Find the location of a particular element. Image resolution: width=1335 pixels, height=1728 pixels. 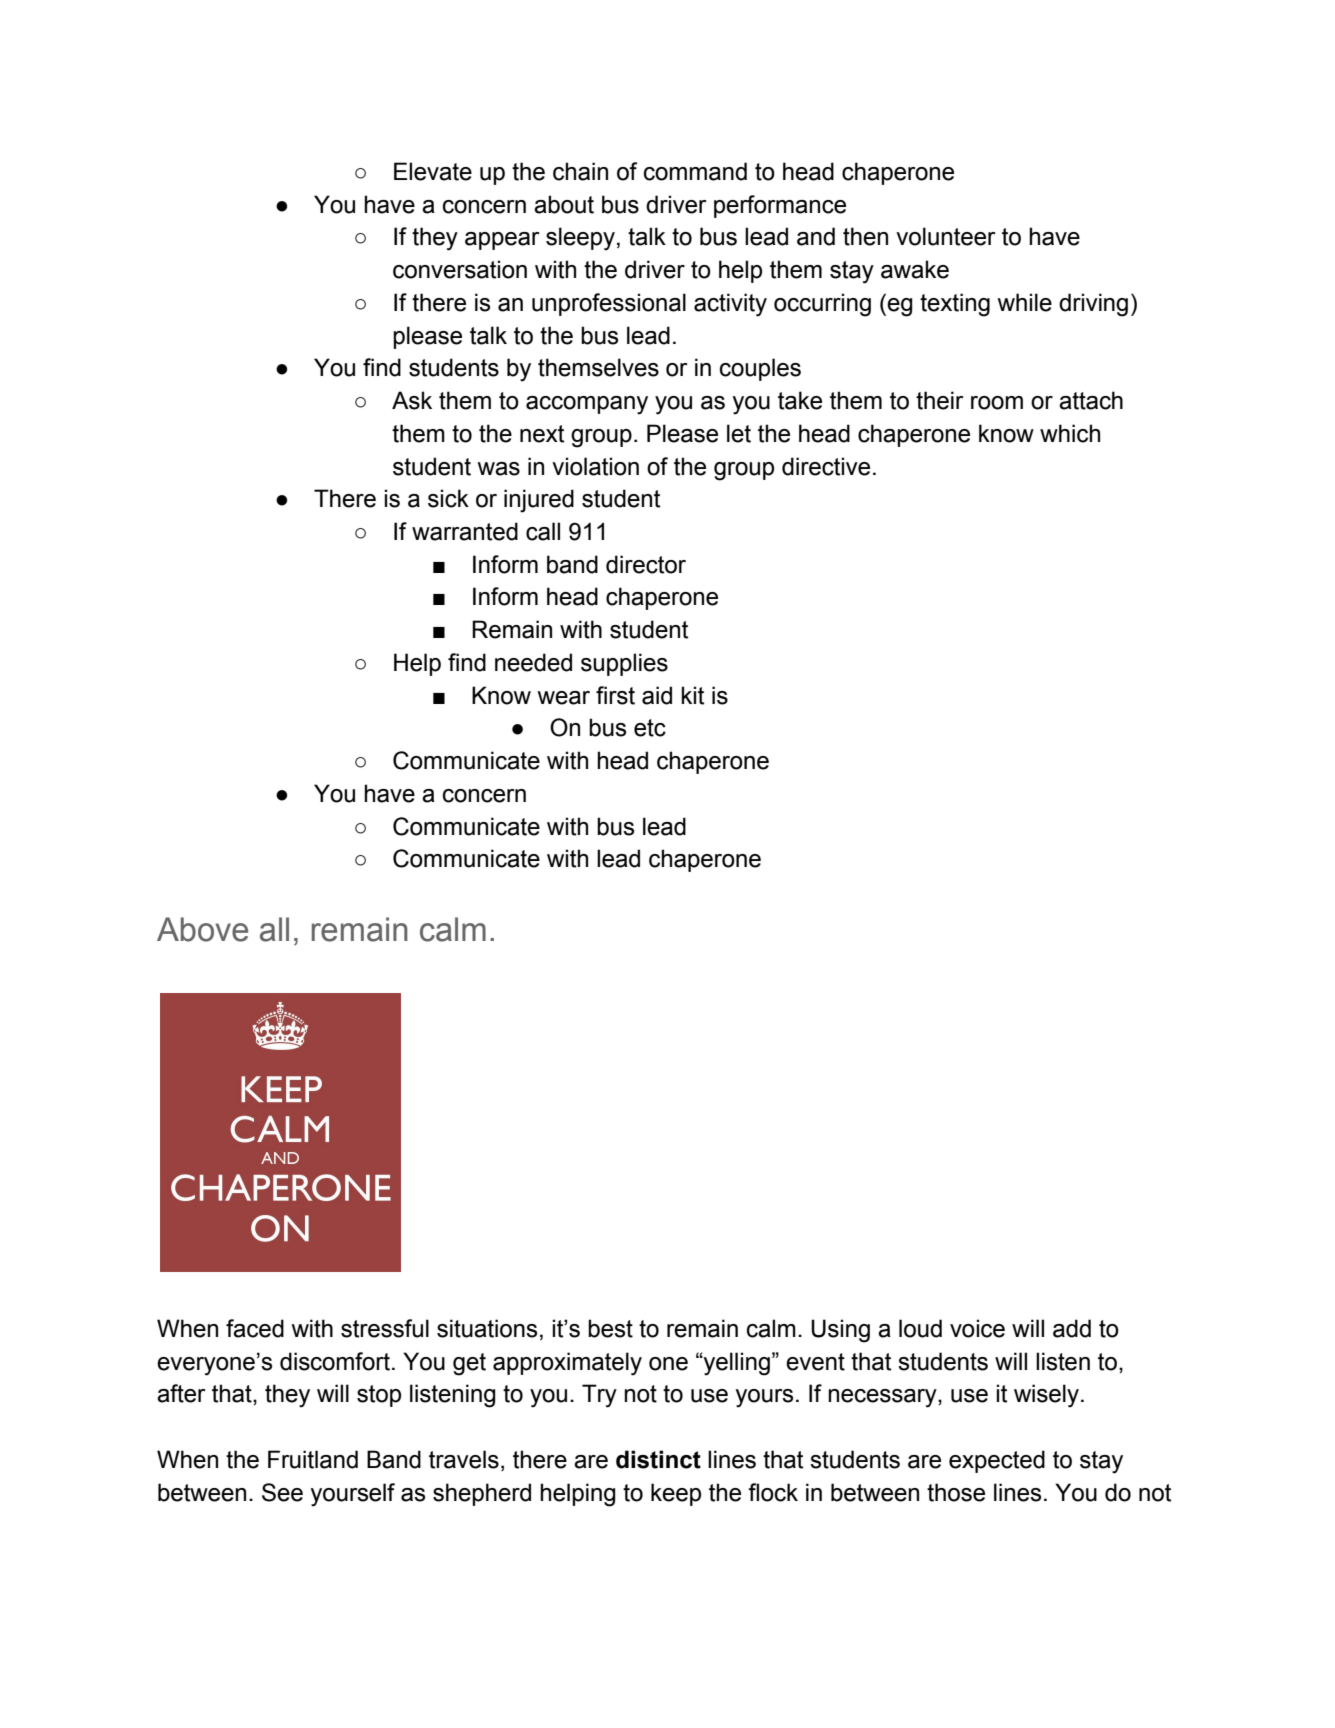

etc is located at coordinates (650, 728).
